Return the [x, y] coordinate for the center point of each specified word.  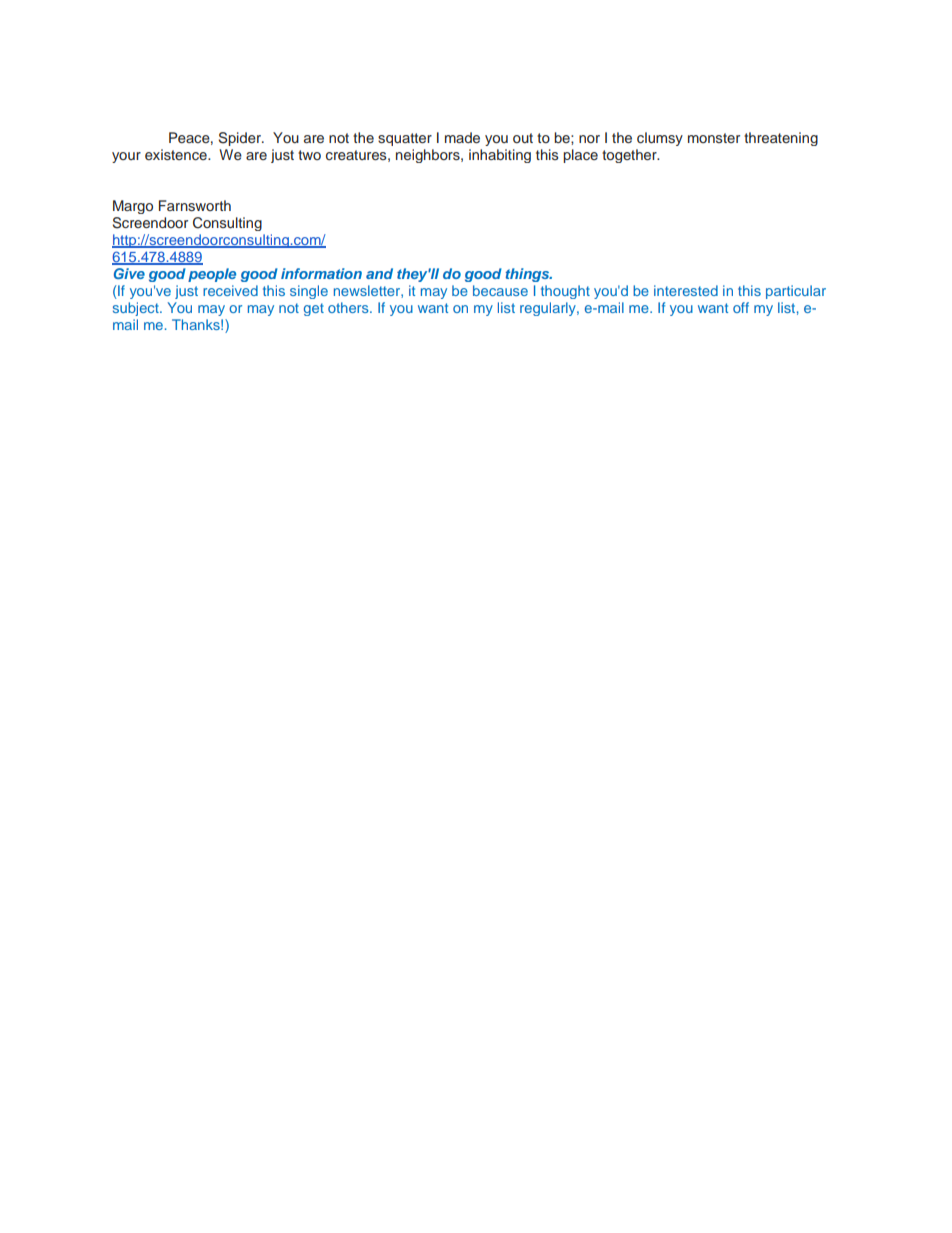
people [212, 275]
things [528, 275]
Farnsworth [195, 205]
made [462, 137]
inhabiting [500, 156]
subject [137, 309]
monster [714, 138]
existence [177, 154]
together [630, 156]
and [379, 273]
